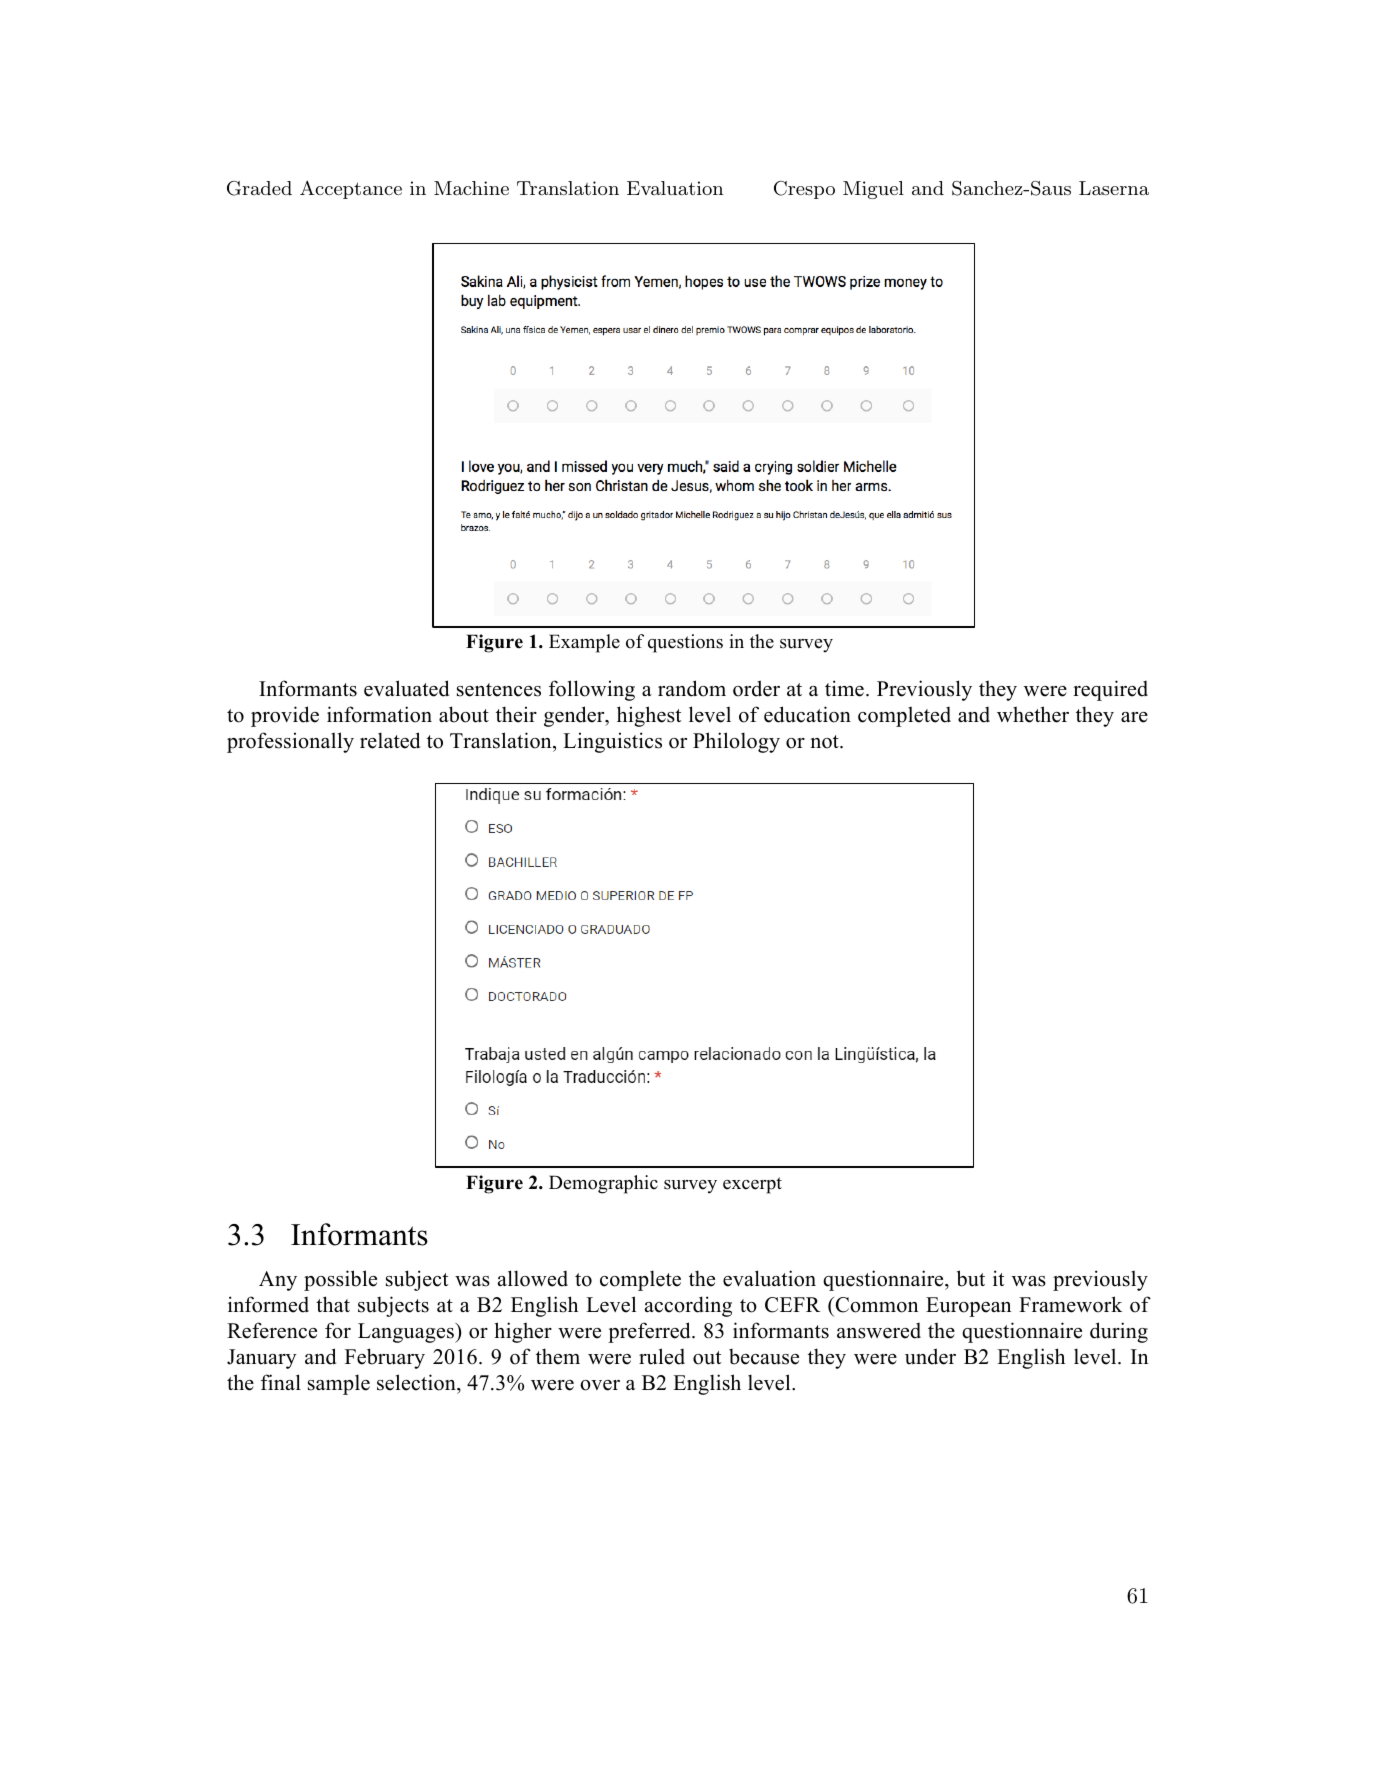  What do you see at coordinates (685, 643) in the screenshot?
I see `questions` at bounding box center [685, 643].
